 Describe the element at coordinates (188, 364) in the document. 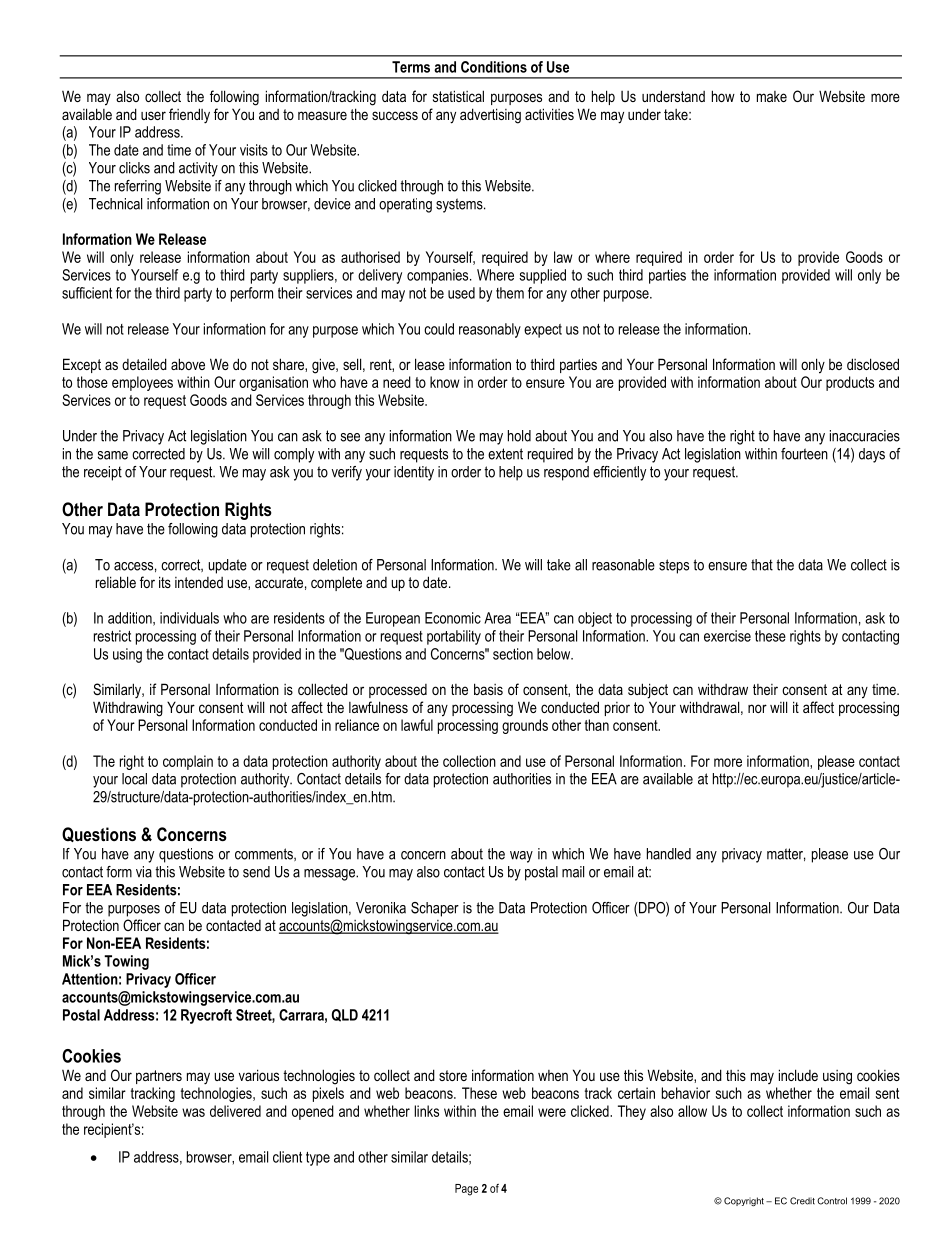

I see `above` at that location.
